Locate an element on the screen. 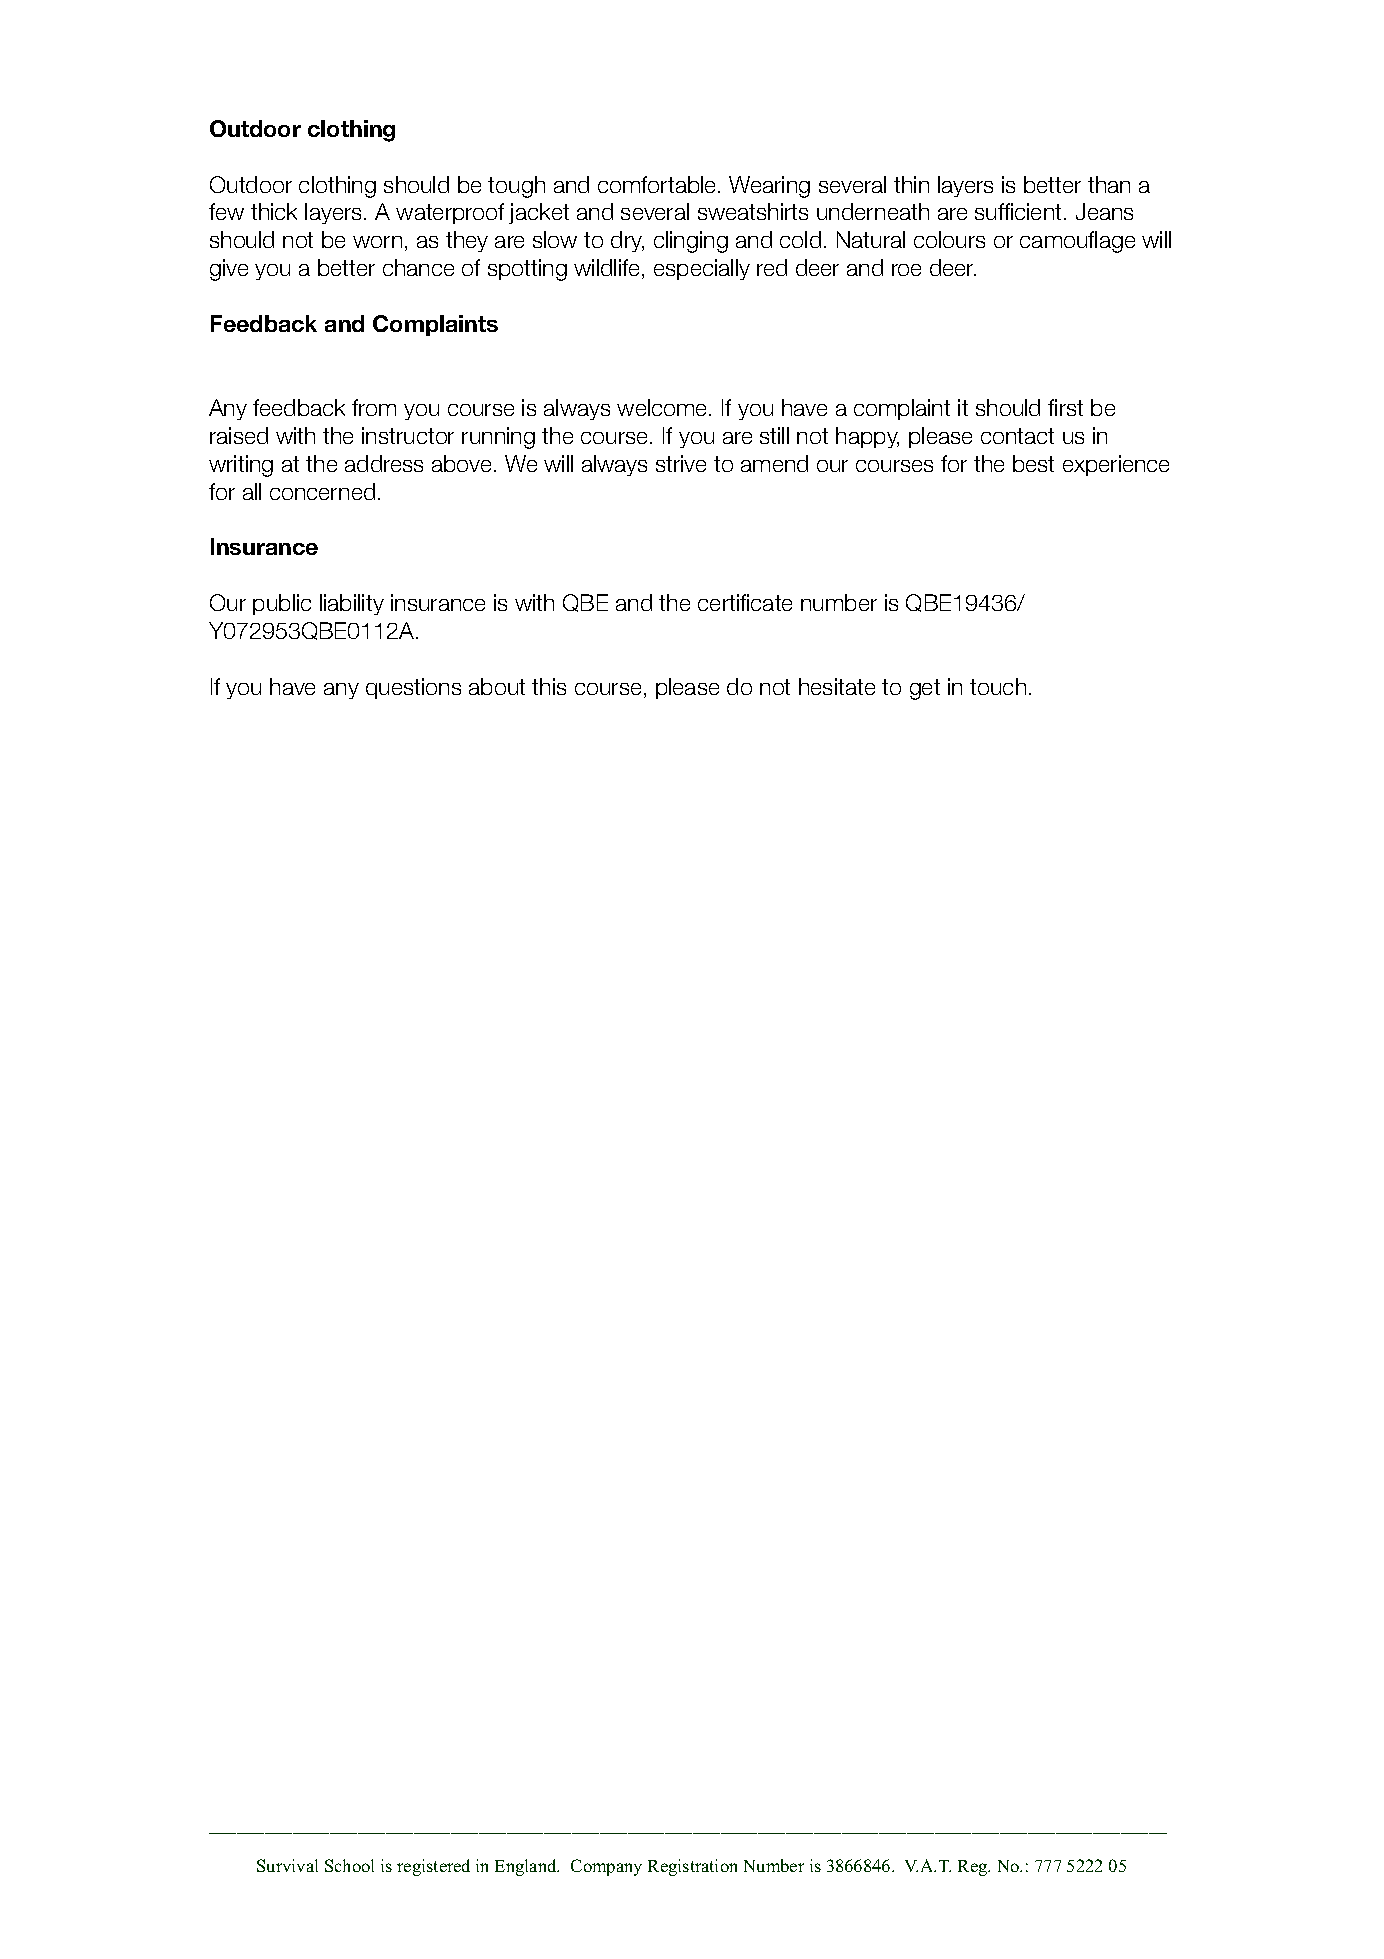 Image resolution: width=1384 pixels, height=1959 pixels. Company is located at coordinates (606, 1867).
